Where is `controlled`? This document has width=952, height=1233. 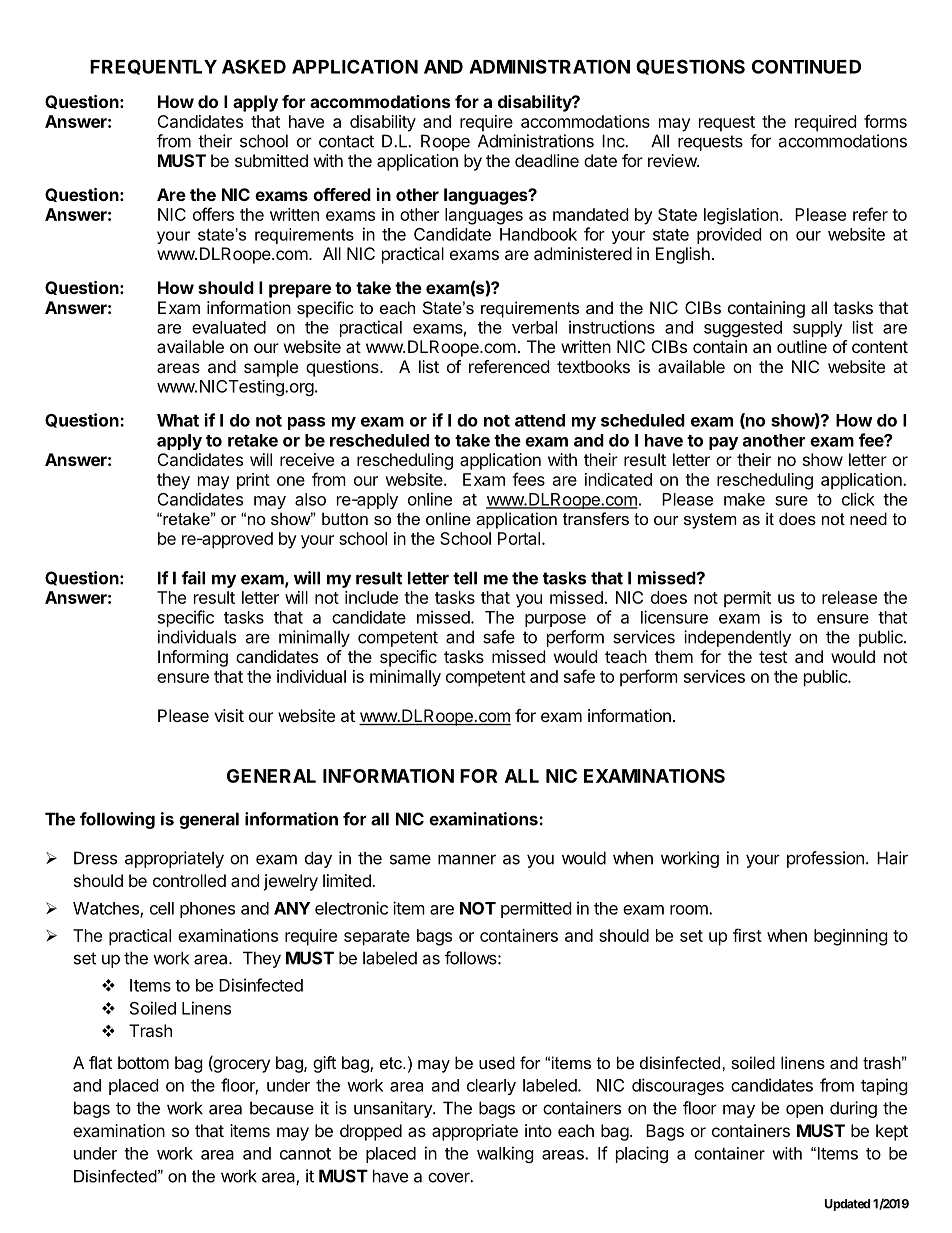
controlled is located at coordinates (189, 880).
